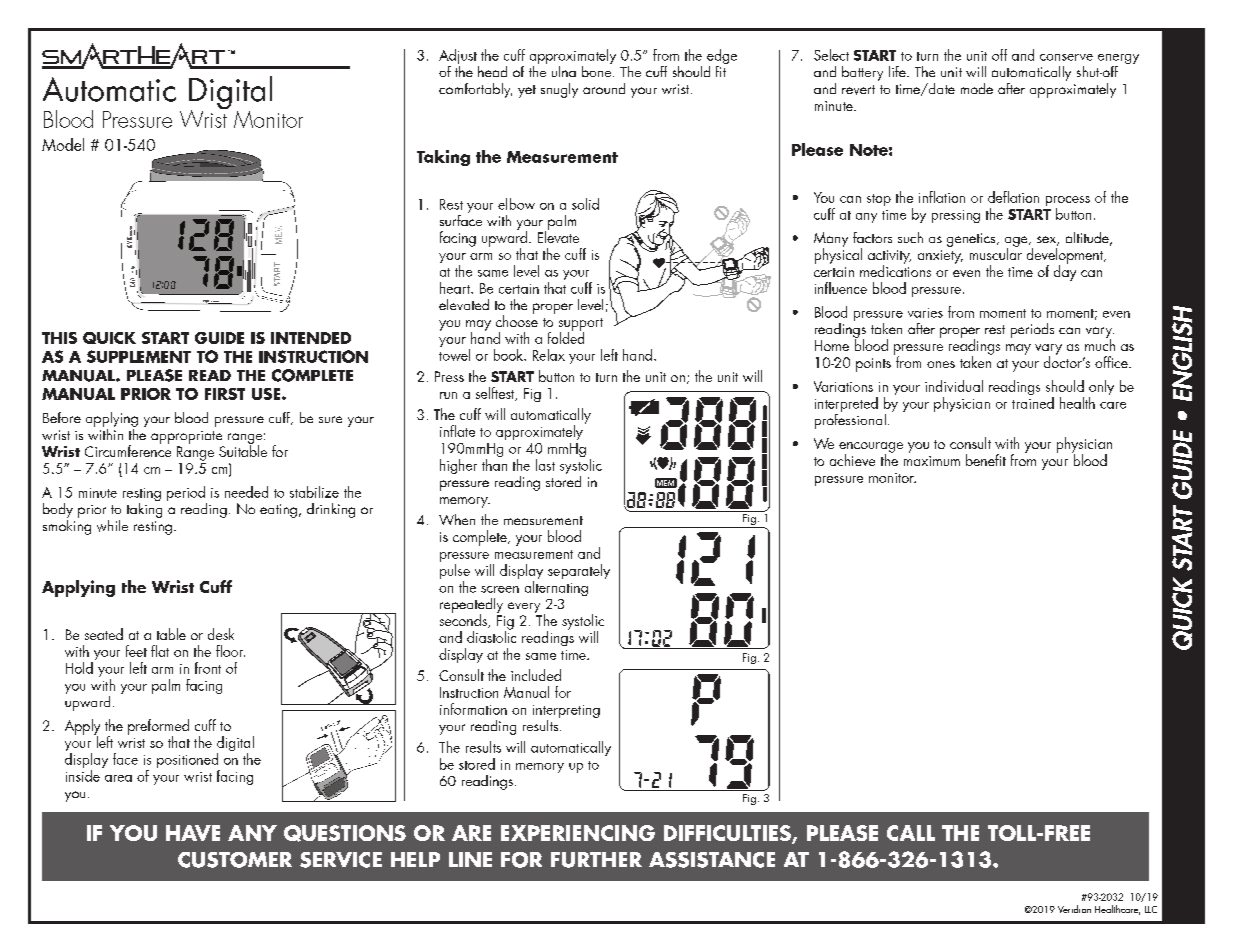 This page has height=952, width=1233. Describe the element at coordinates (579, 571) in the page. I see `separately` at that location.
